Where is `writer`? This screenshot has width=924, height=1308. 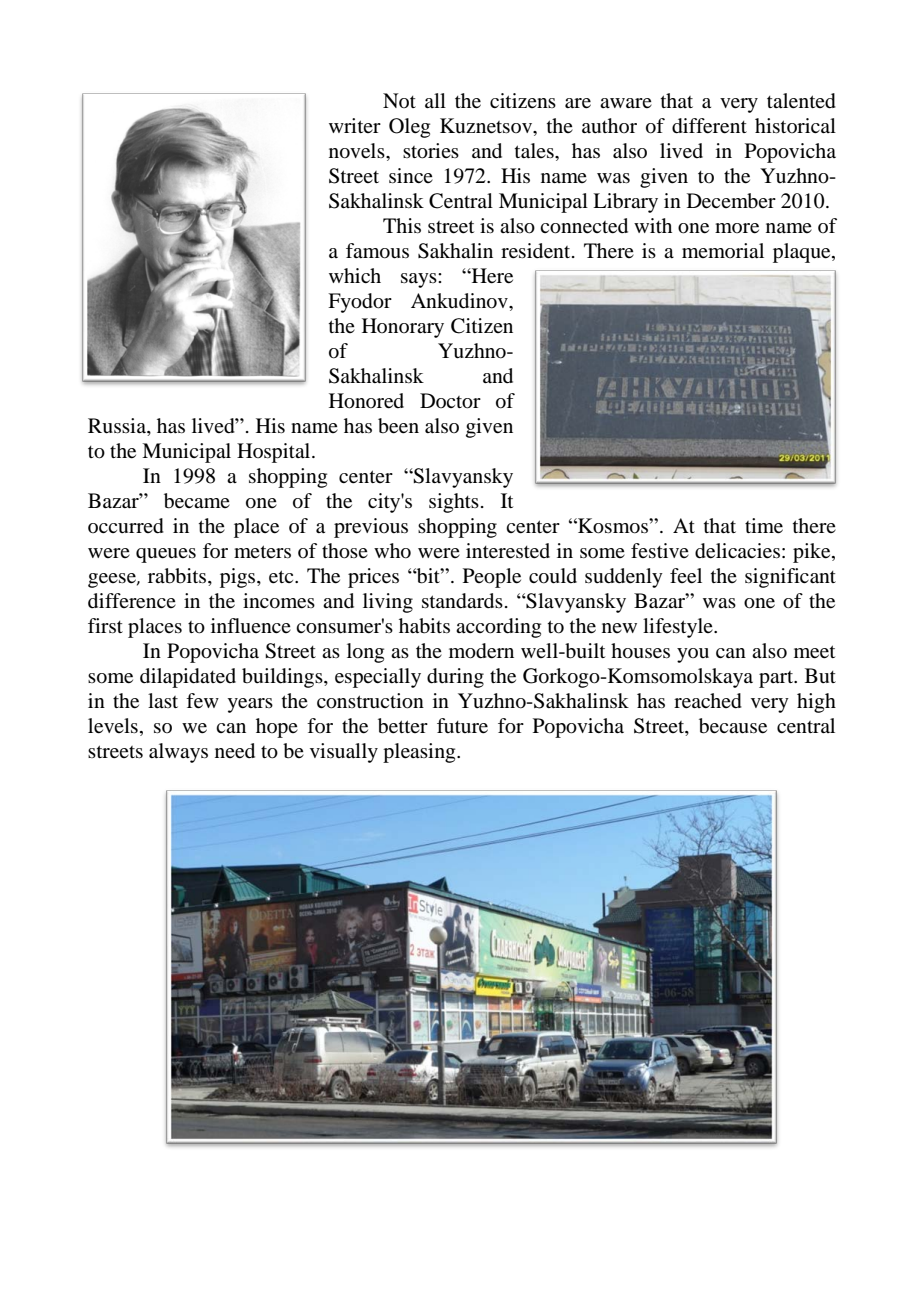
writer is located at coordinates (355, 125).
